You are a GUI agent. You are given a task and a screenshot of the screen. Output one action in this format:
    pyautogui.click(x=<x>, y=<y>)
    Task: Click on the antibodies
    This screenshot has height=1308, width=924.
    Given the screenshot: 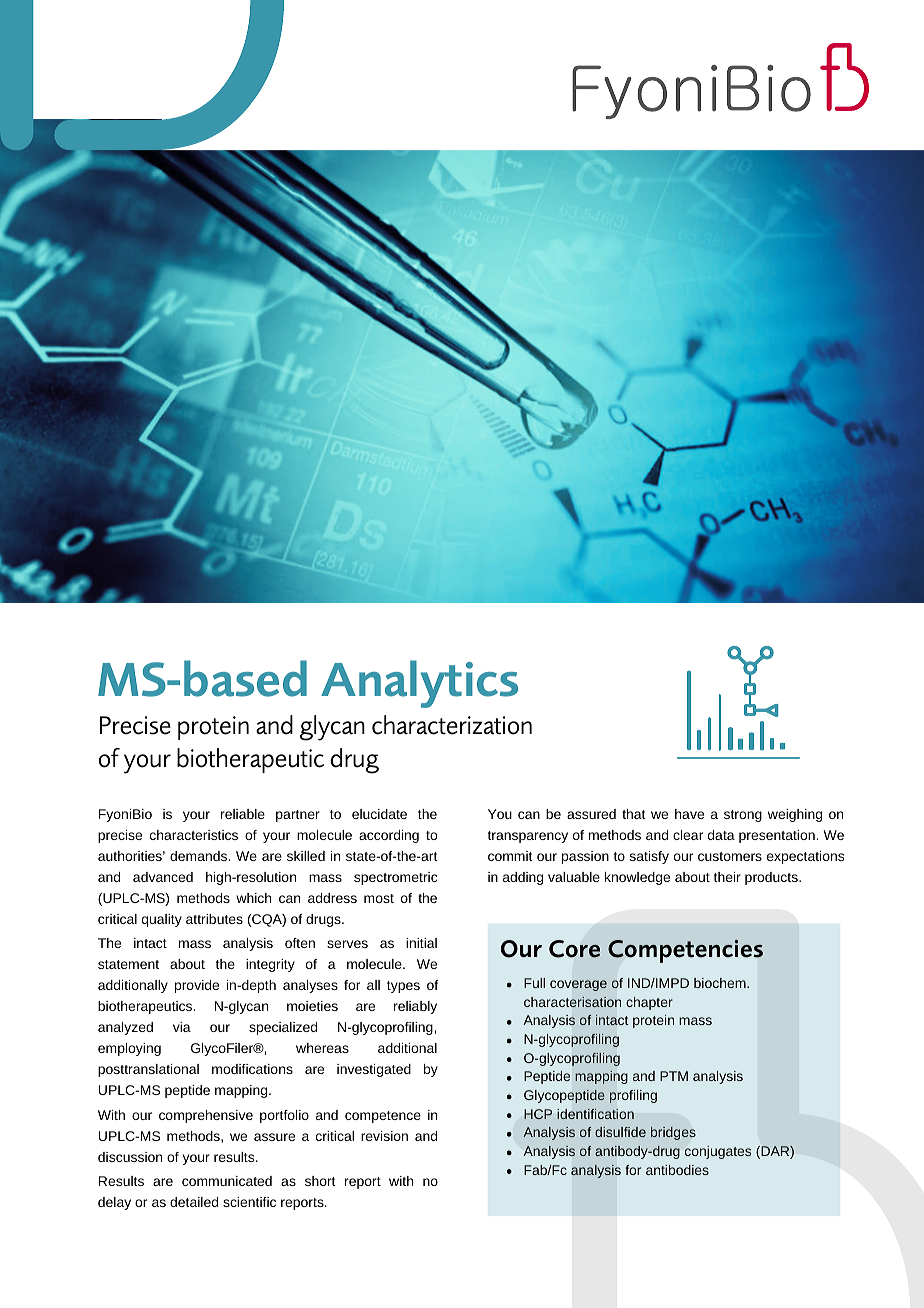 What is the action you would take?
    pyautogui.click(x=677, y=1170)
